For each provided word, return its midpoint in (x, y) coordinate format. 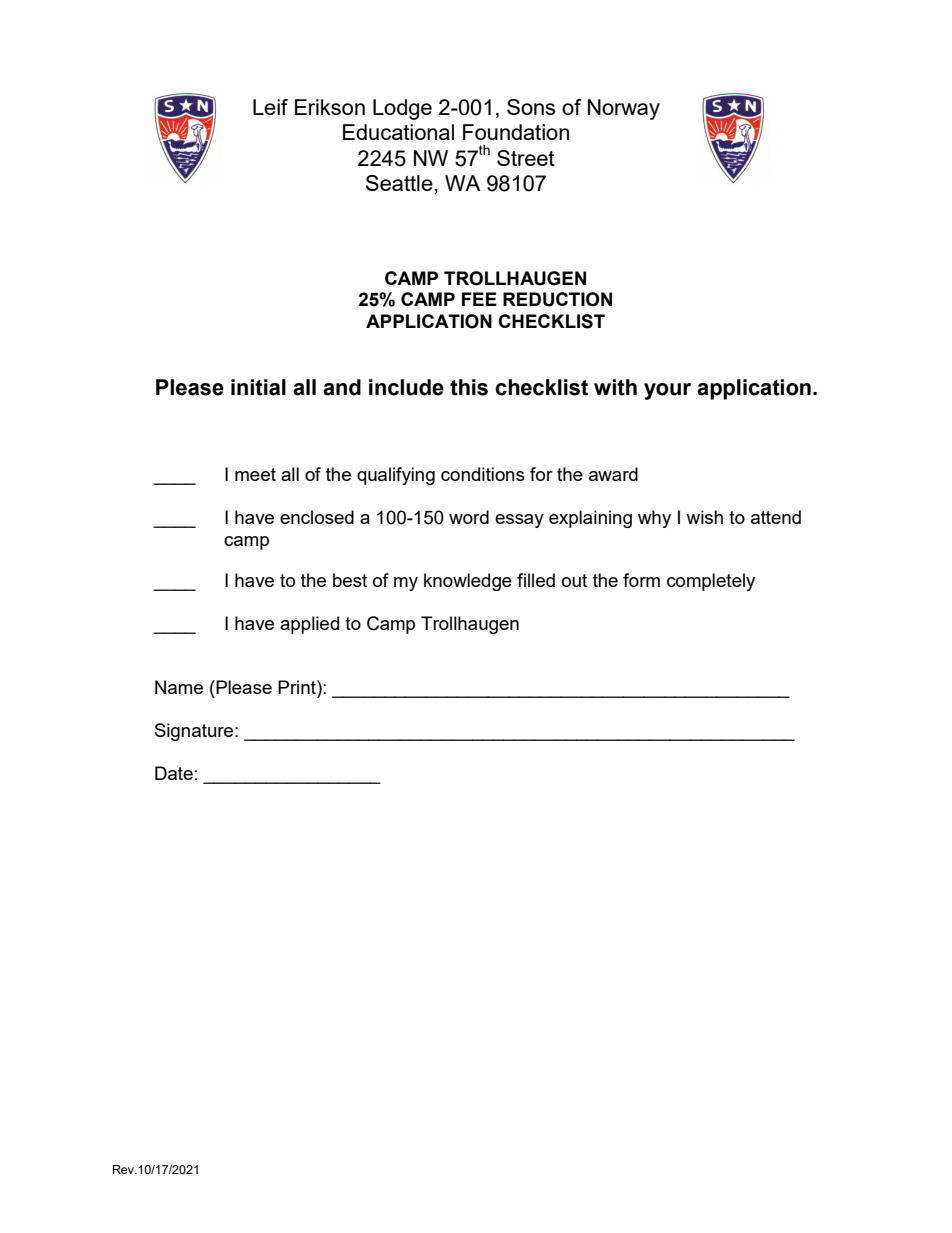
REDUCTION (557, 299)
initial (258, 387)
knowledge (468, 582)
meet (255, 474)
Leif (270, 107)
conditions (483, 474)
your (667, 391)
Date (174, 773)
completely (711, 582)
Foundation (516, 132)
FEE (479, 299)
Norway (624, 109)
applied (309, 625)
